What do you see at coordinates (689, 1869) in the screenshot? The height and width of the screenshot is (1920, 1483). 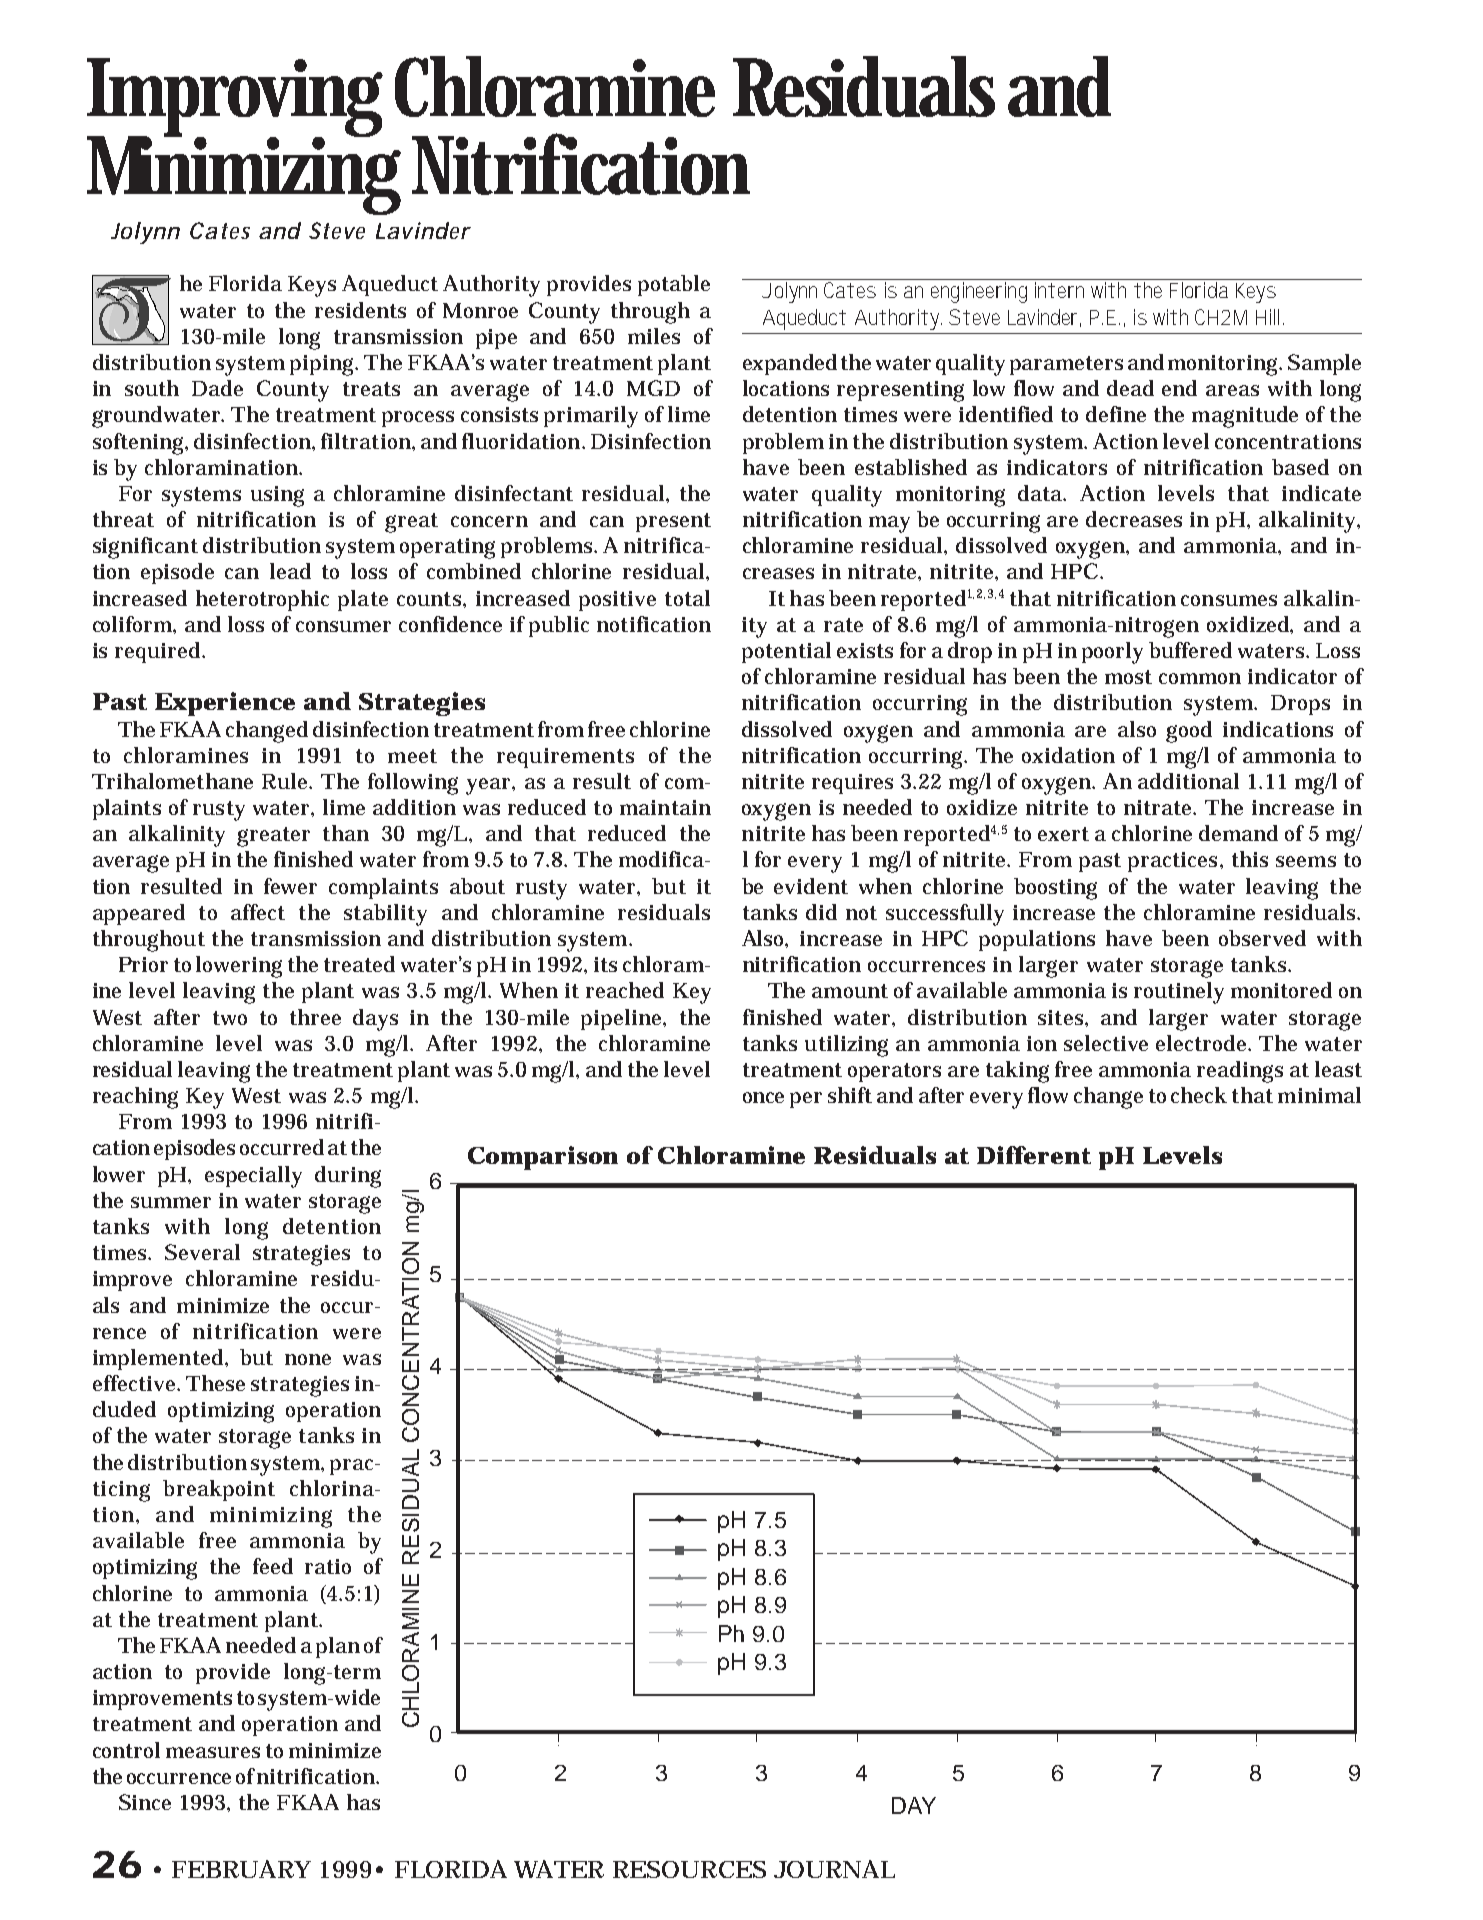 I see `RESOURCES` at bounding box center [689, 1869].
